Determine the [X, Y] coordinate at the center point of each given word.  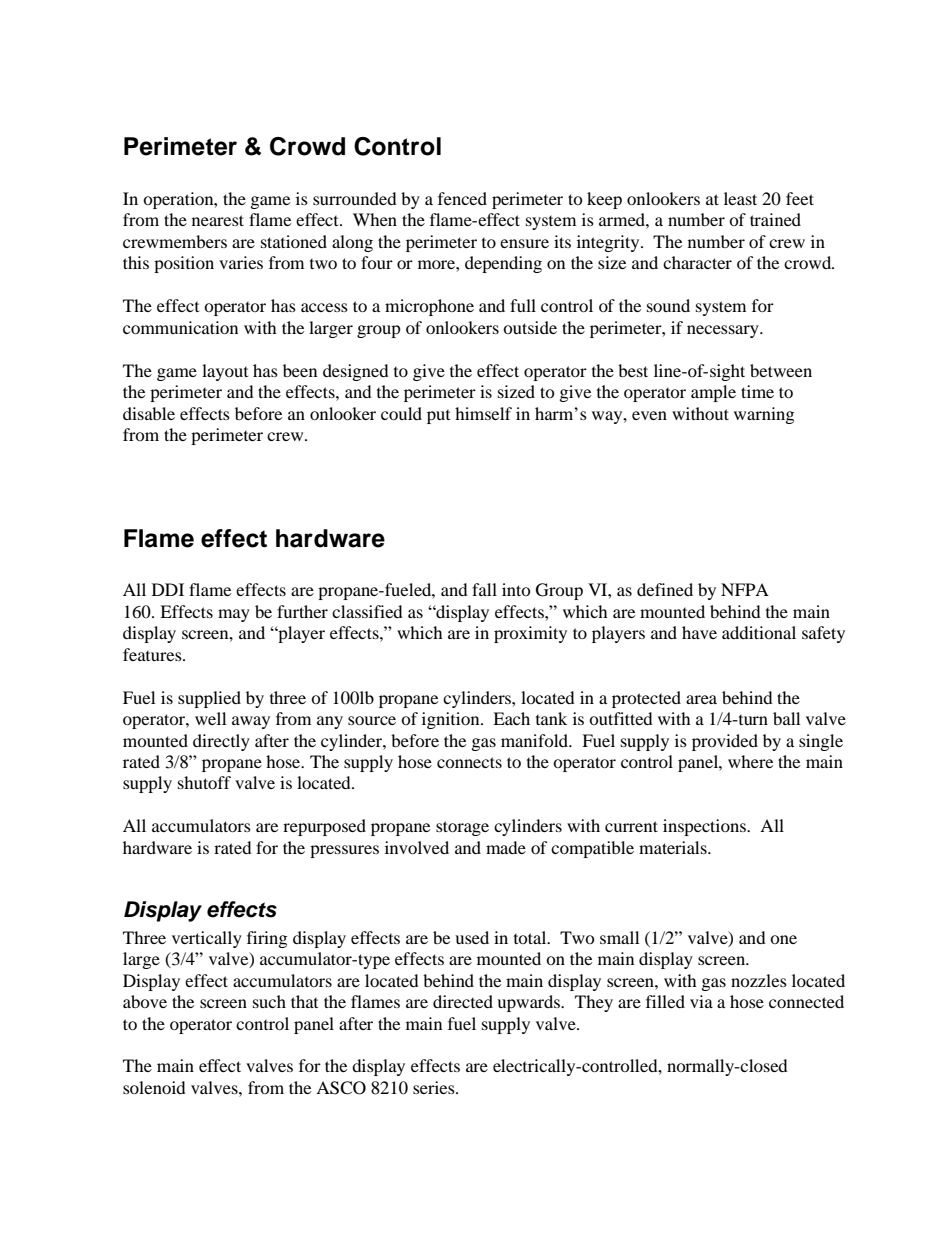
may [234, 615]
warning [764, 415]
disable [149, 413]
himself [483, 413]
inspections [705, 827]
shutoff [204, 782]
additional [759, 632]
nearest [218, 220]
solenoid [154, 1087]
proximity [530, 634]
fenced [462, 198]
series [435, 1087]
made [506, 847]
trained [775, 219]
